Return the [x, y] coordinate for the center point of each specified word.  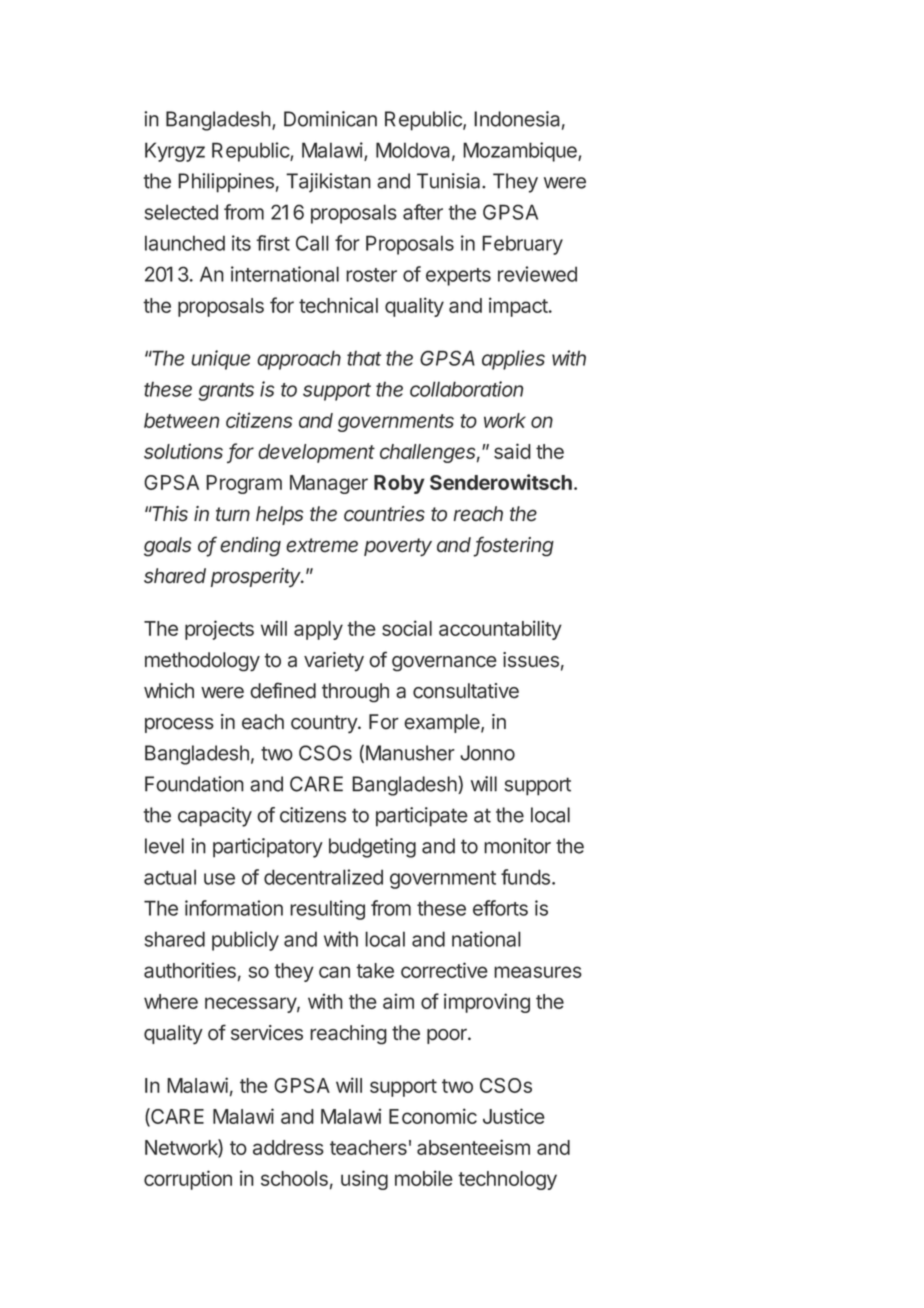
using [364, 1180]
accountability [500, 630]
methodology [202, 662]
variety [334, 662]
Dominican [330, 119]
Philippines [226, 183]
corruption [188, 1180]
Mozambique [521, 152]
